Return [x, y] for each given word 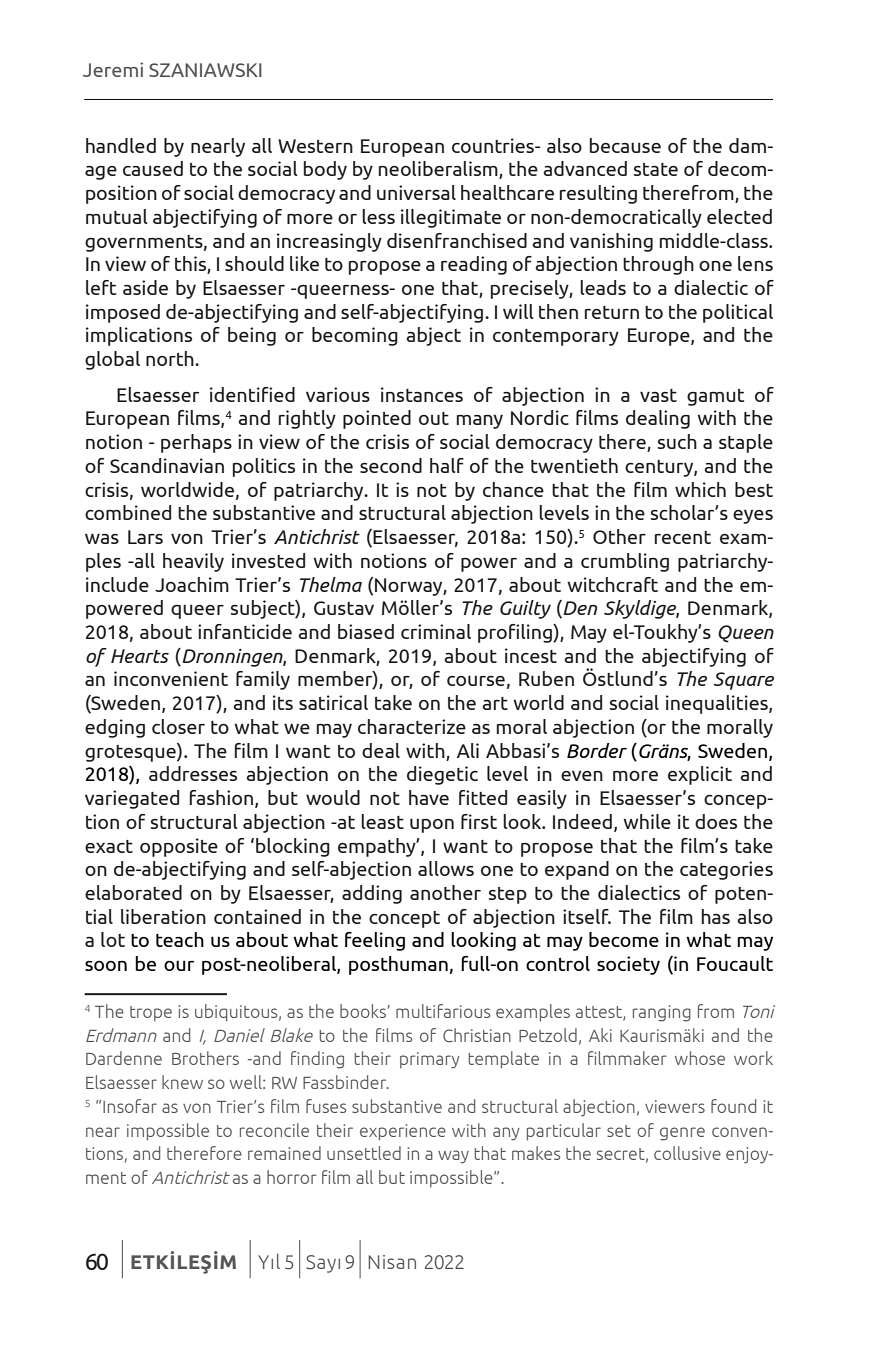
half [447, 465]
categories [726, 870]
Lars [145, 537]
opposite [179, 847]
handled [121, 145]
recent [683, 537]
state [656, 169]
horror [292, 1177]
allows [446, 868]
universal [416, 192]
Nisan [392, 1262]
